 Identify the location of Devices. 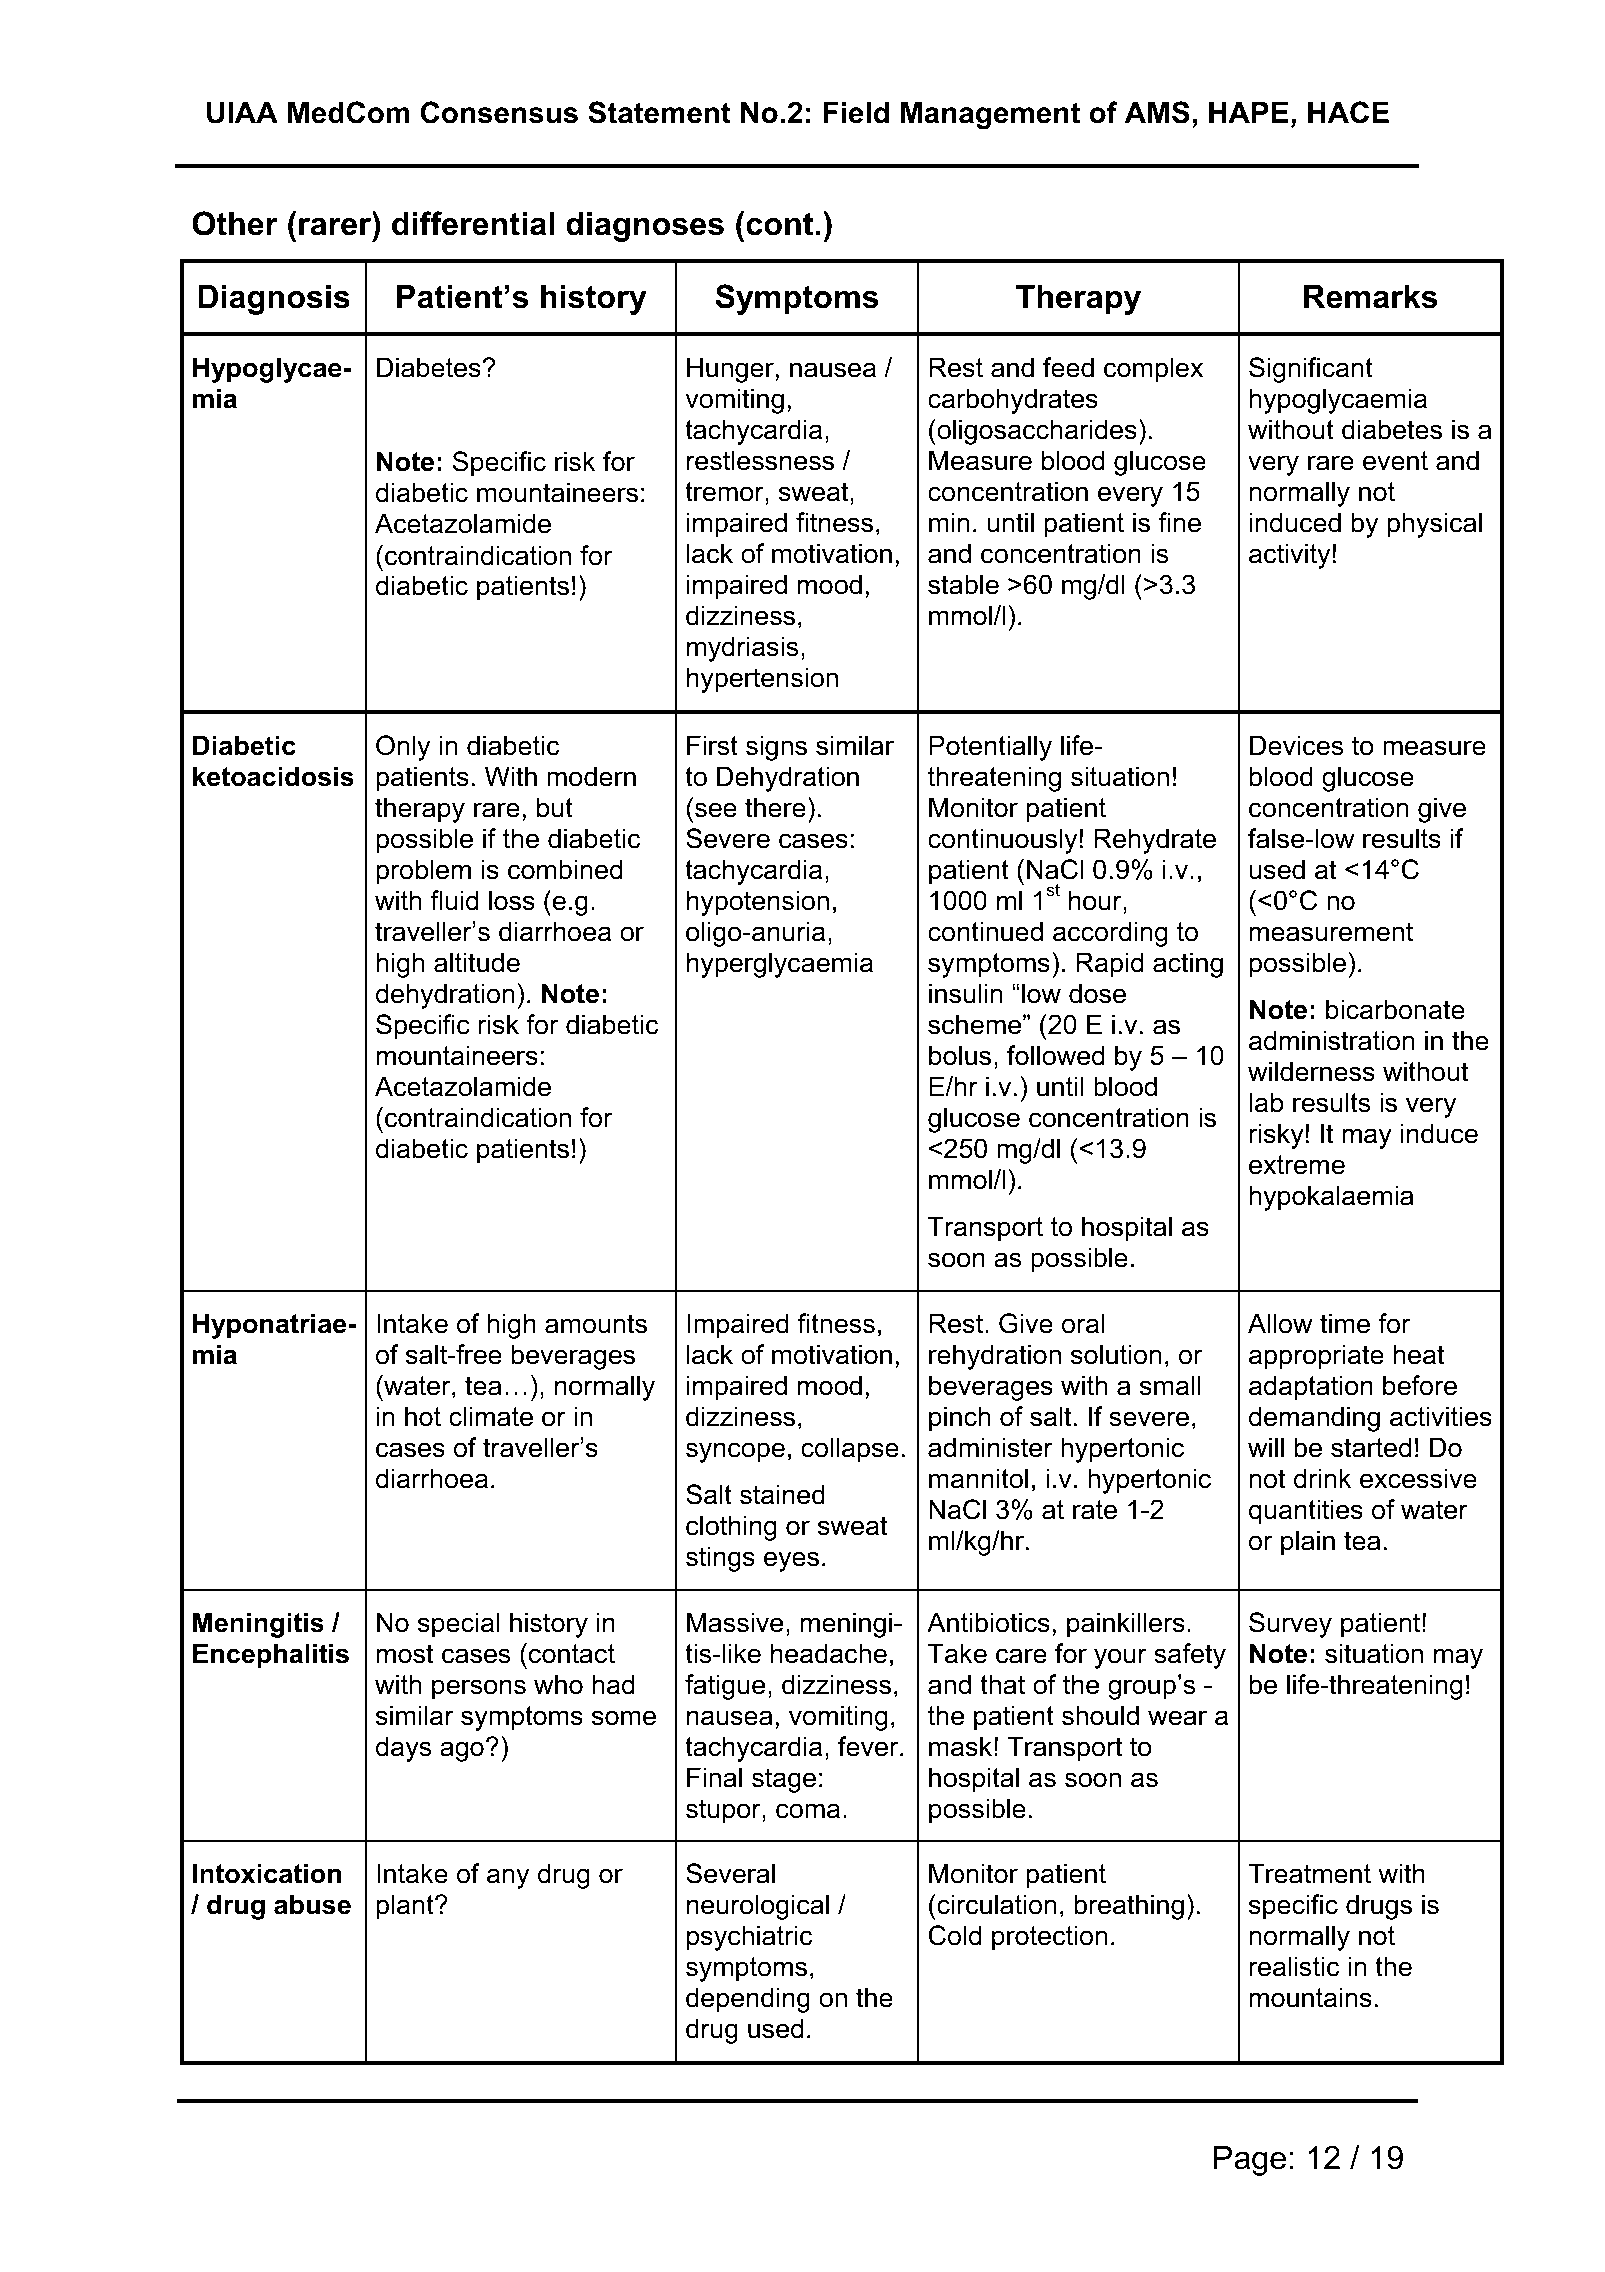
(1296, 745).
